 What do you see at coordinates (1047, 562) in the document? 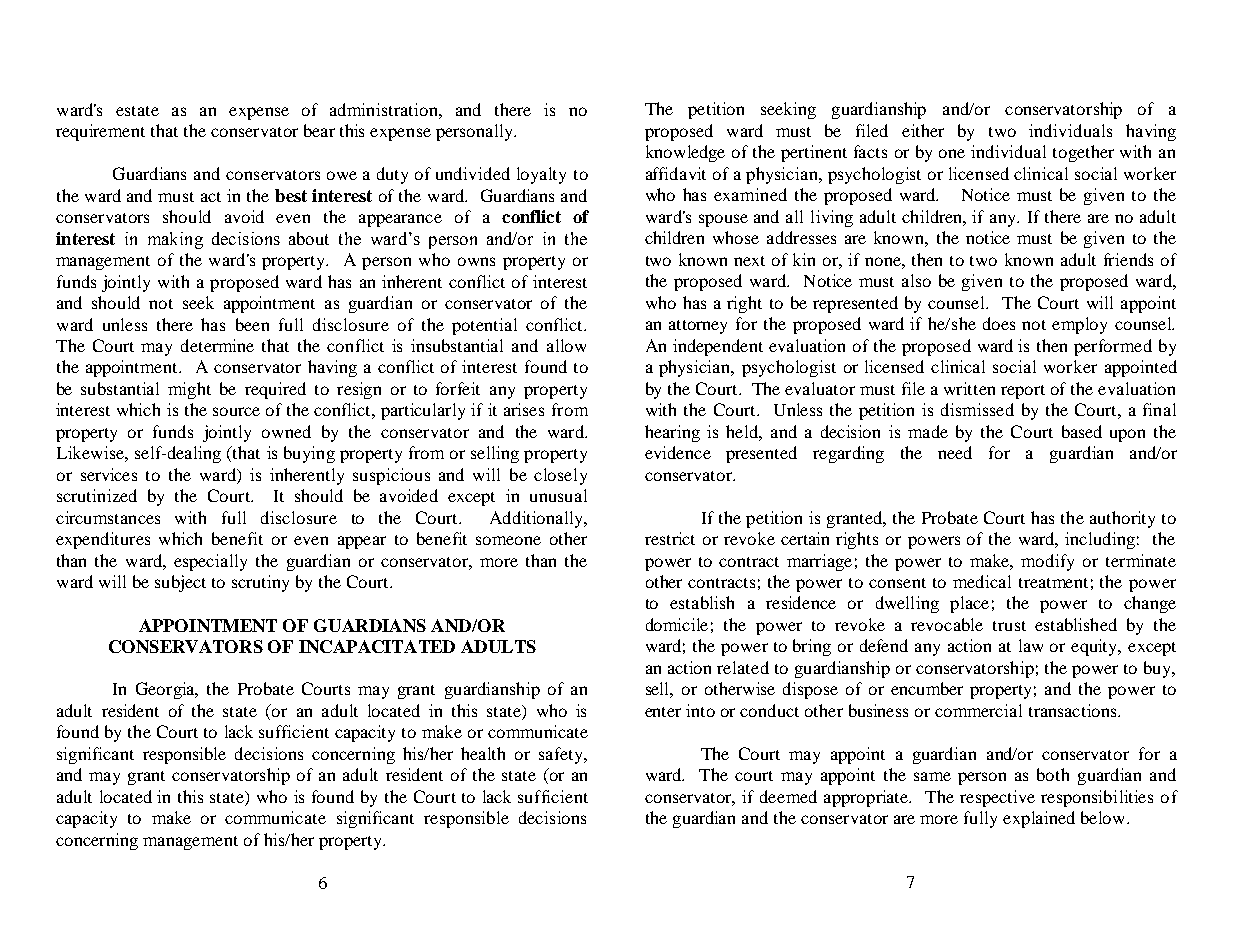
I see `modify` at bounding box center [1047, 562].
